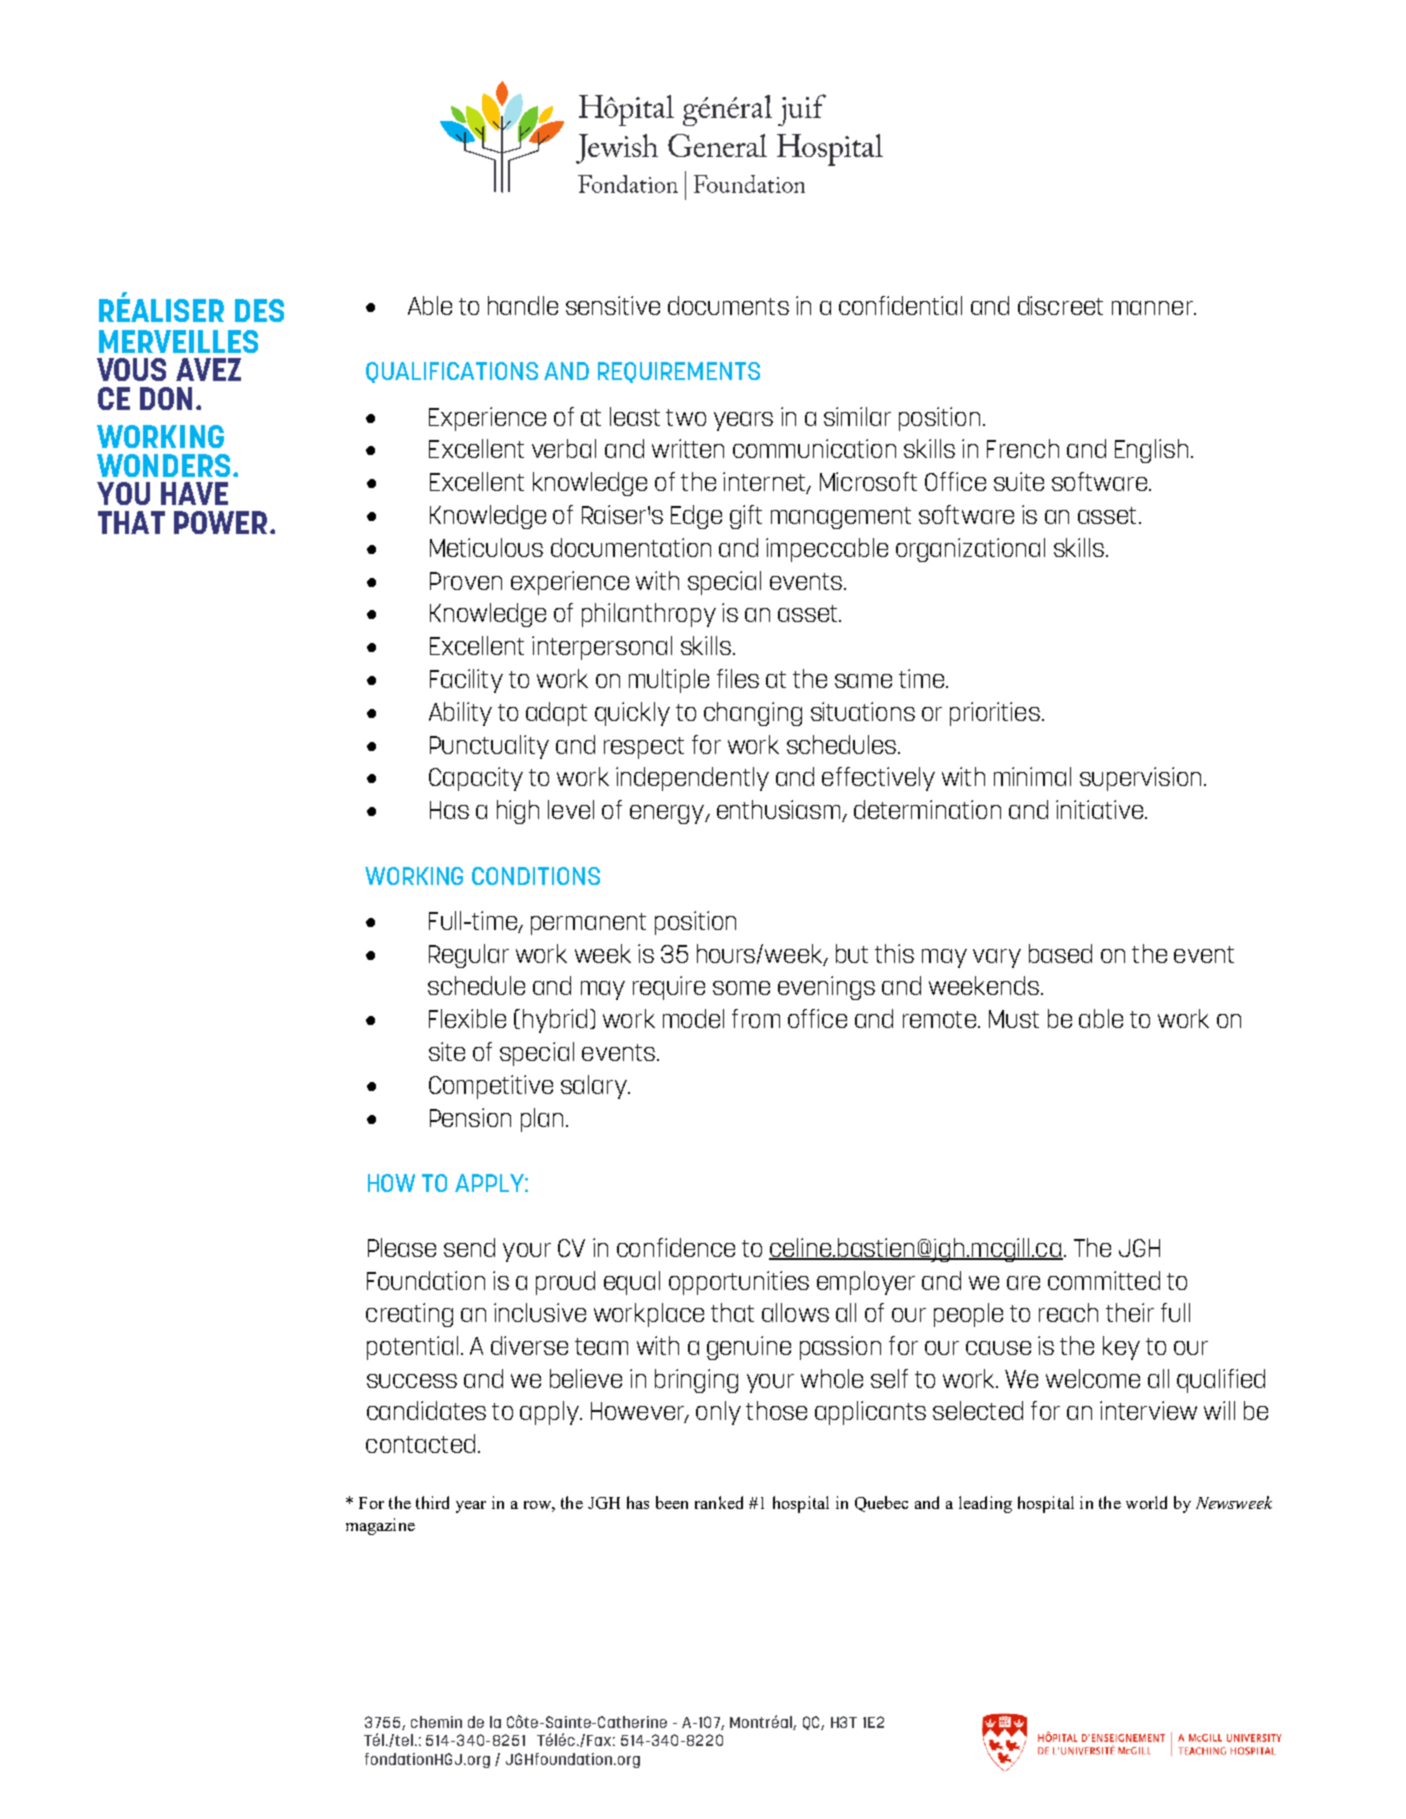  Describe the element at coordinates (696, 1381) in the document. I see `bringing` at that location.
